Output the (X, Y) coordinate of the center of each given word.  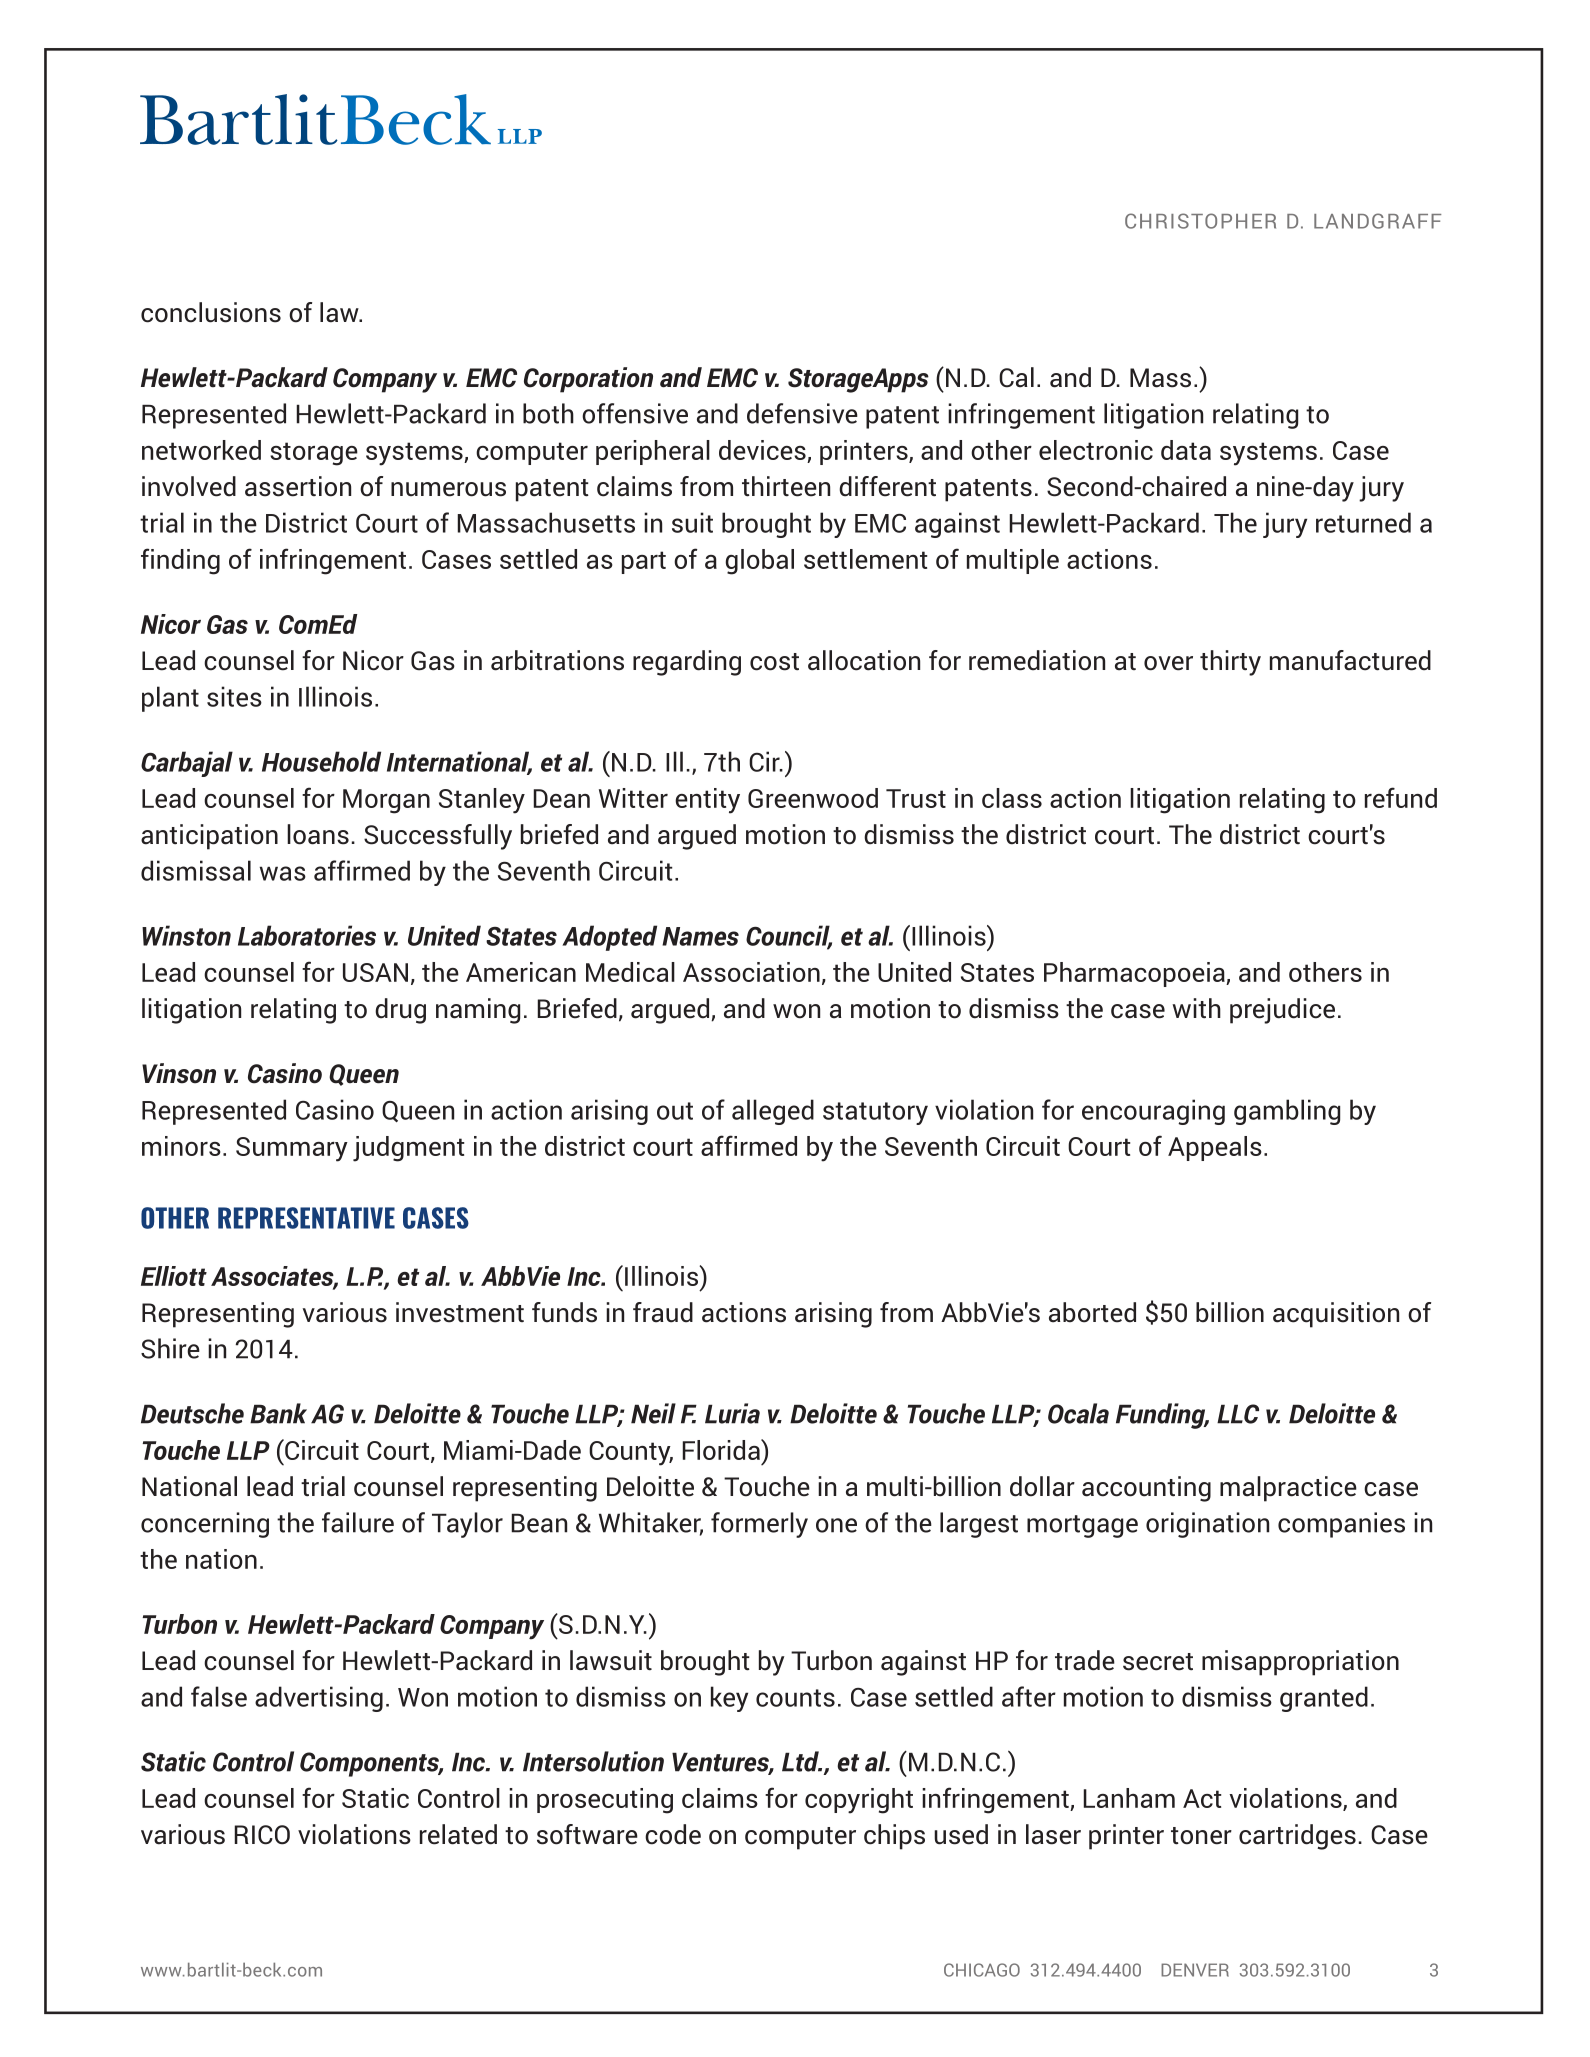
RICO (262, 1835)
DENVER (1195, 1970)
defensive (802, 413)
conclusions (211, 312)
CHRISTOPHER (1200, 221)
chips (894, 1837)
